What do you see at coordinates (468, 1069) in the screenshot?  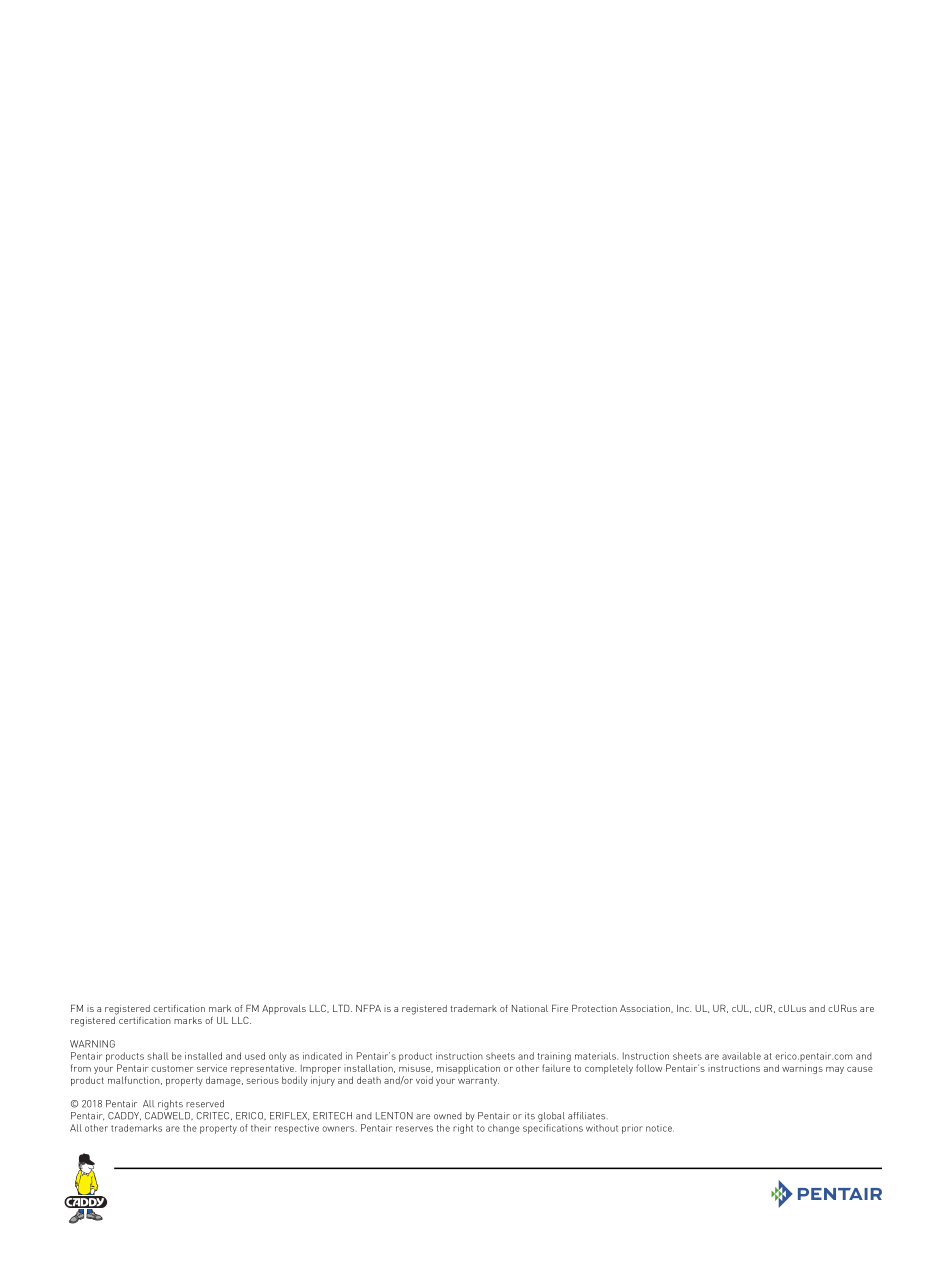 I see `misapplication` at bounding box center [468, 1069].
